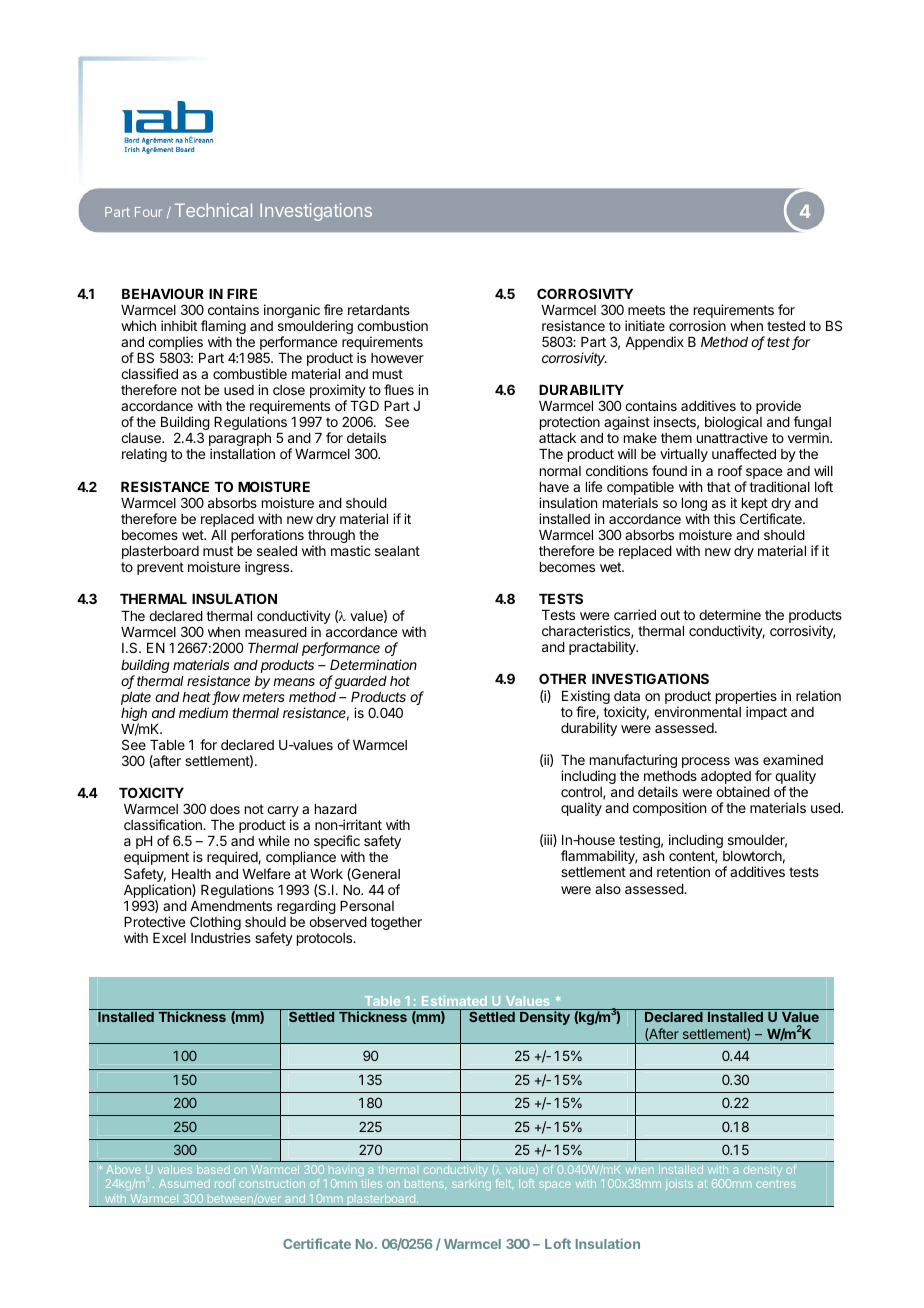 The height and width of the document is (1308, 924). I want to click on felt, so click(504, 1184).
